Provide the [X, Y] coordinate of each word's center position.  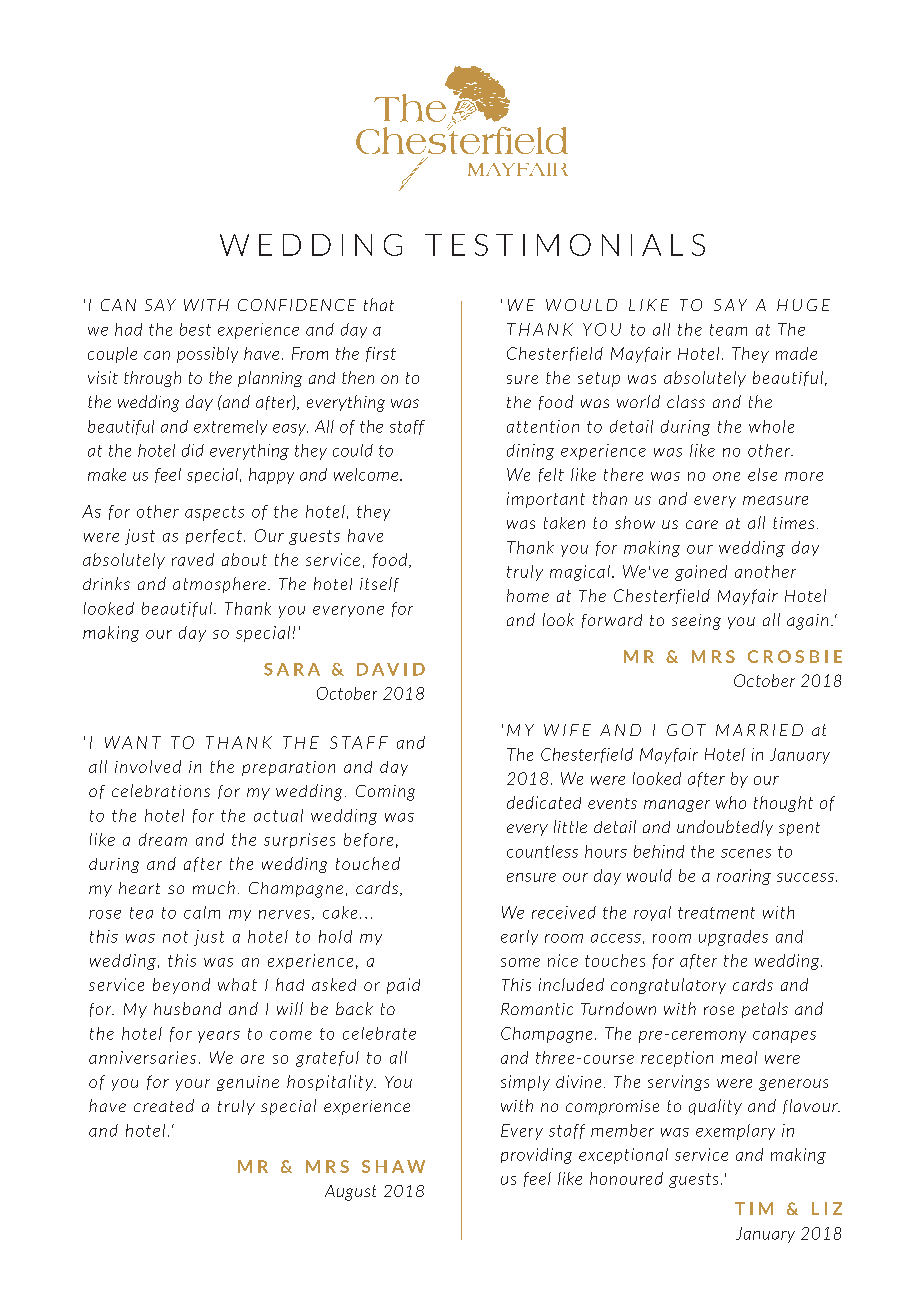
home [528, 595]
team [728, 330]
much [214, 887]
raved [193, 559]
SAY [160, 305]
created [164, 1105]
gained [701, 573]
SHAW [393, 1166]
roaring [744, 877]
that [379, 304]
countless [542, 851]
